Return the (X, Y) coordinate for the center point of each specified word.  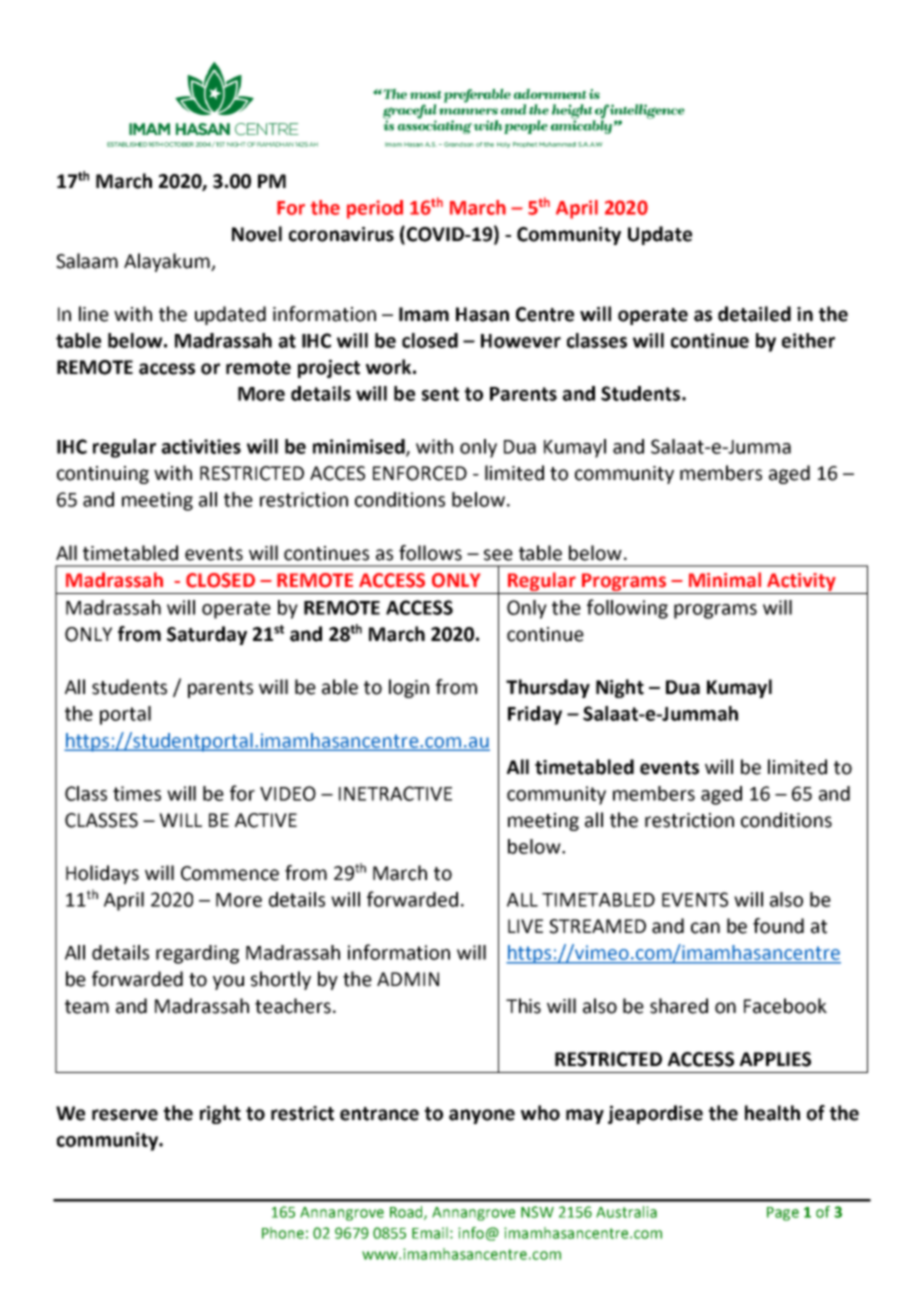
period (375, 209)
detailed (754, 314)
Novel (257, 234)
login (409, 688)
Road (407, 1213)
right (220, 1114)
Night (620, 688)
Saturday (207, 635)
